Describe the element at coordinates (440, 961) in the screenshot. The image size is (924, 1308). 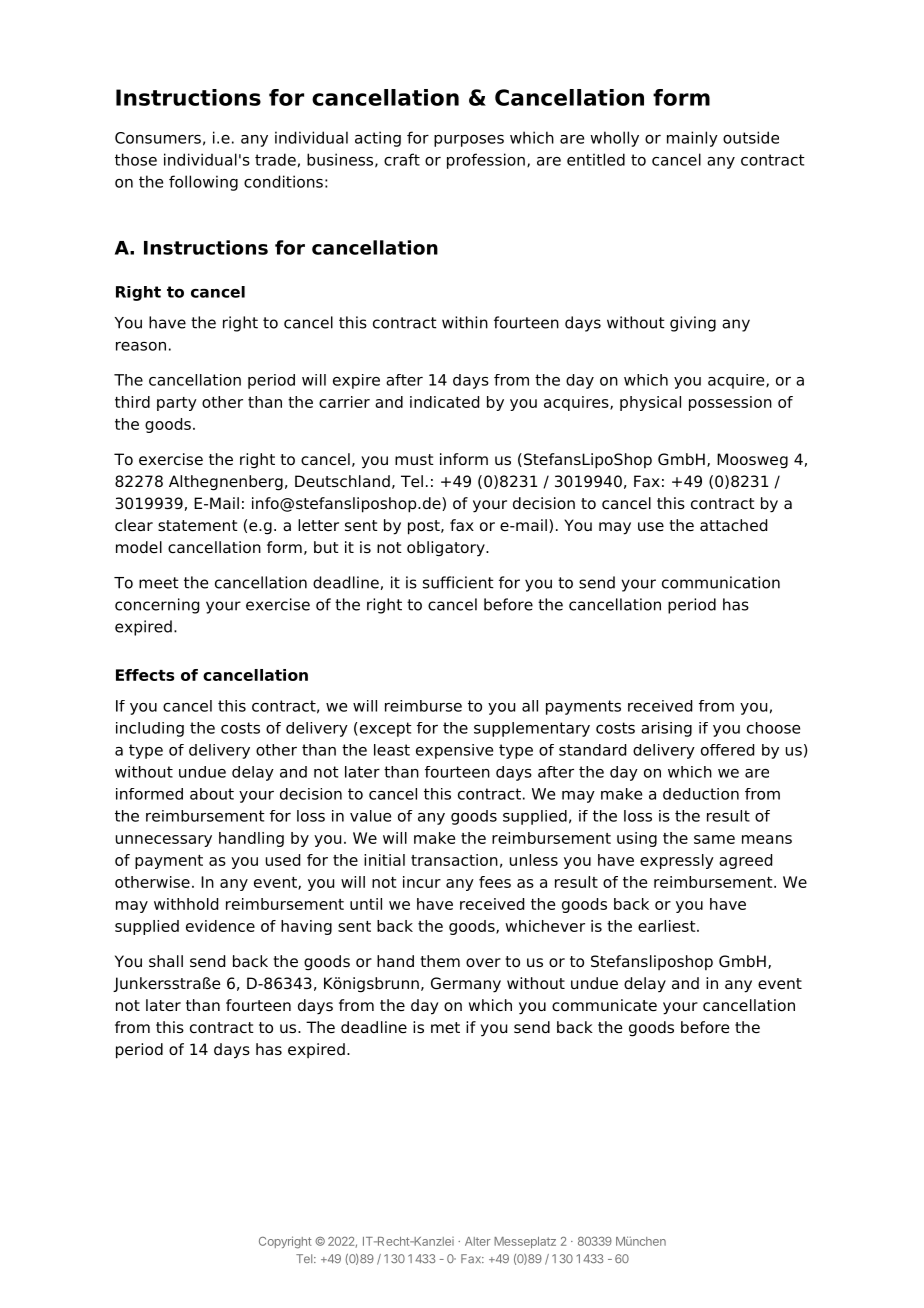
I see `them` at that location.
